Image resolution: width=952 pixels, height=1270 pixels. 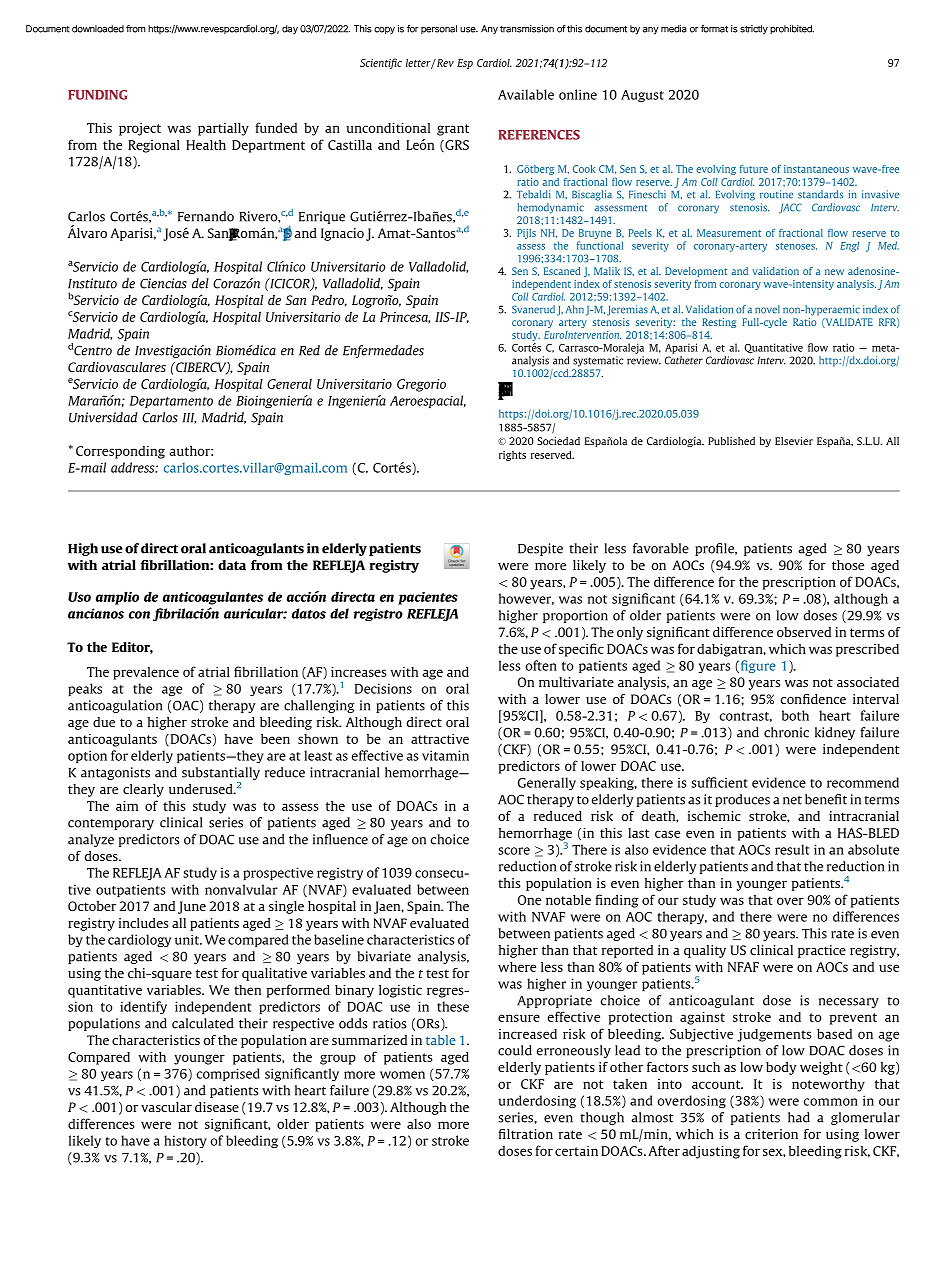 I want to click on score, so click(x=514, y=851).
